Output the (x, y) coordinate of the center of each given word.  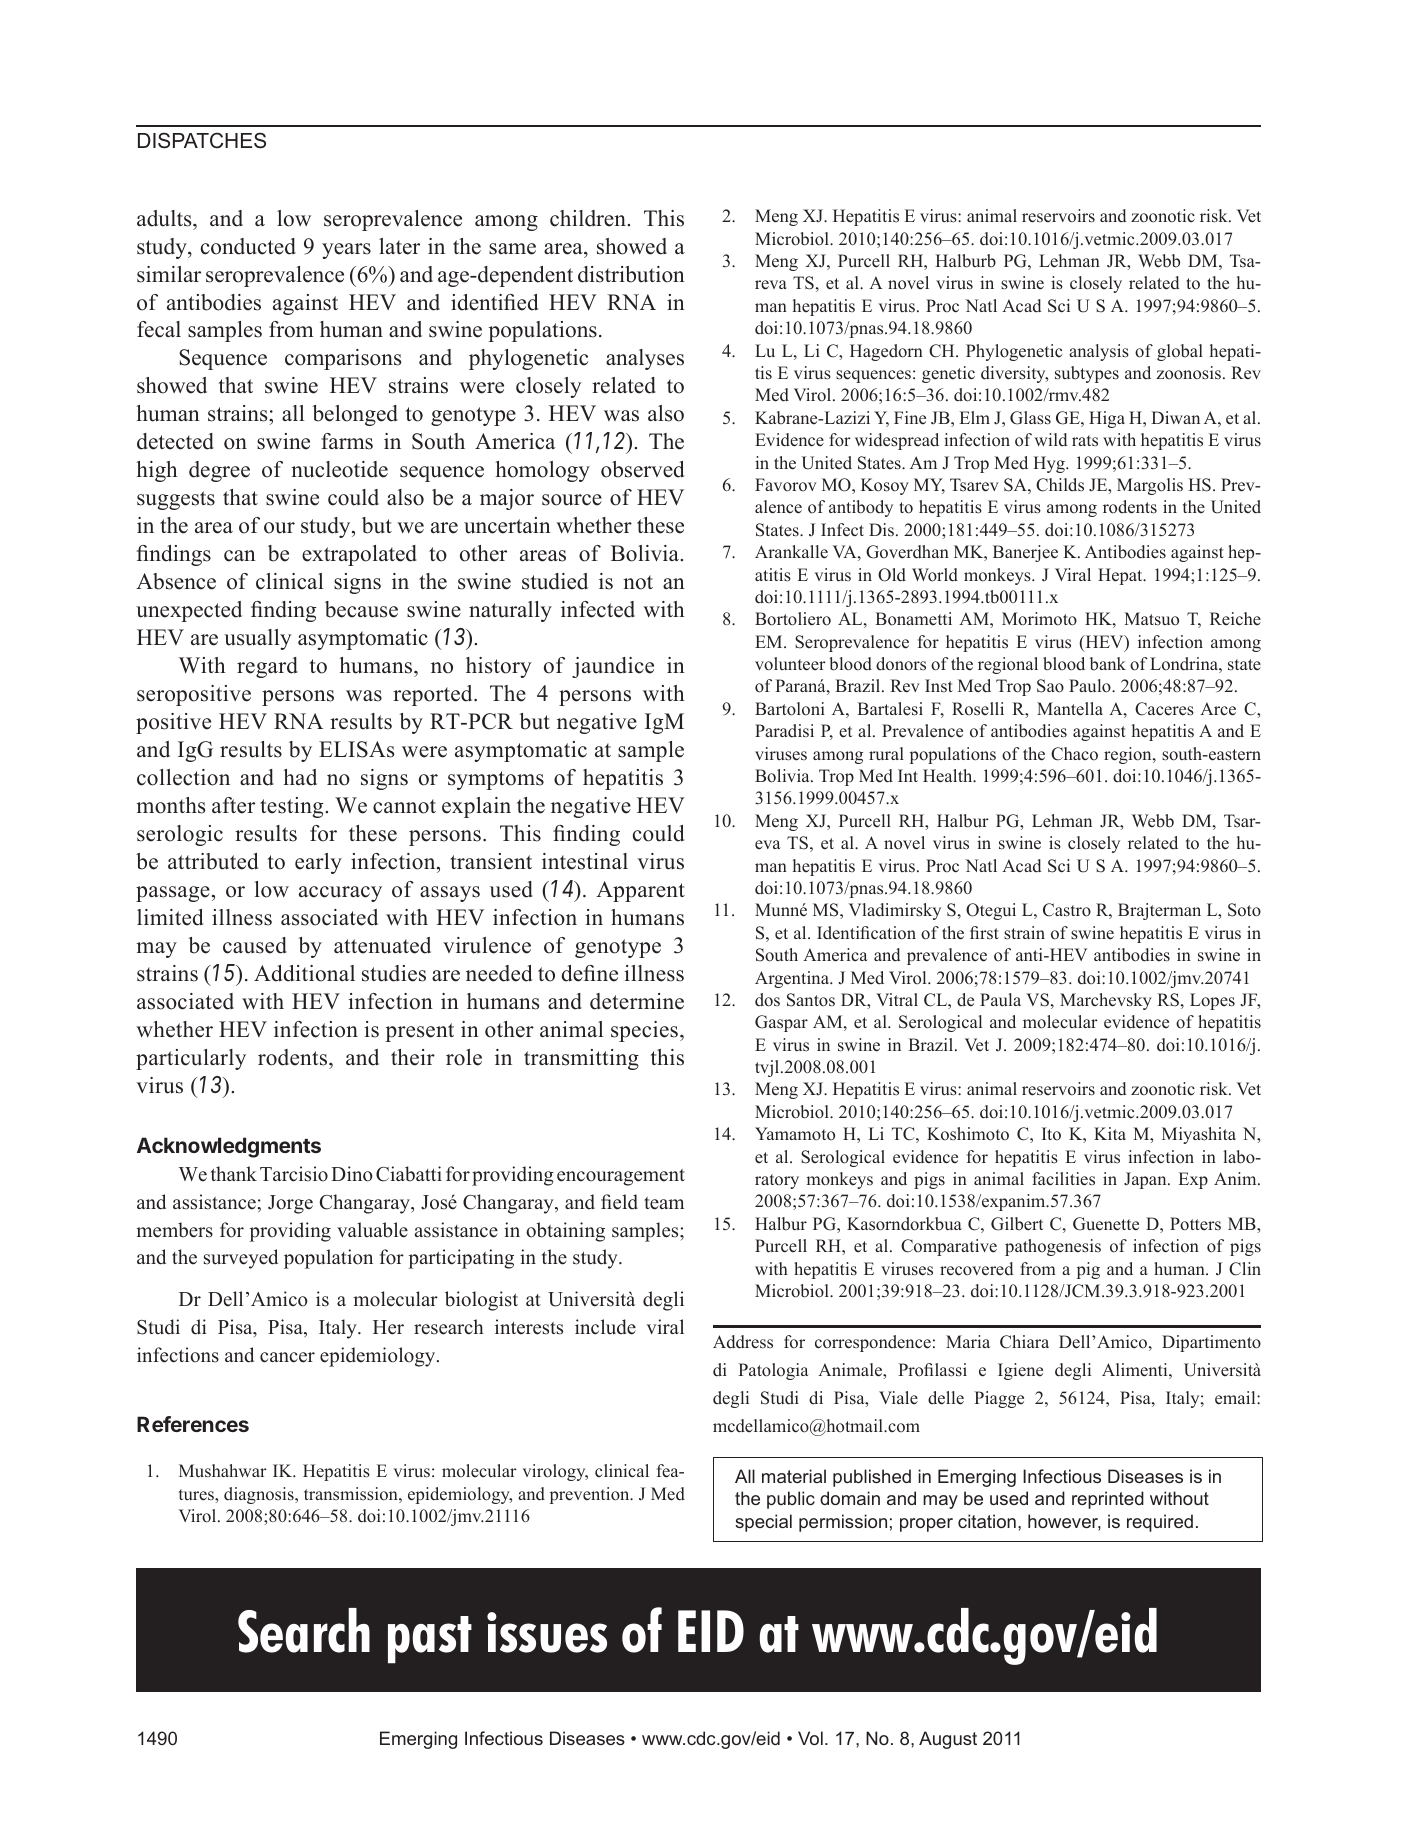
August (948, 1740)
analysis (1099, 352)
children (589, 218)
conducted (248, 246)
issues (547, 1632)
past (430, 1640)
